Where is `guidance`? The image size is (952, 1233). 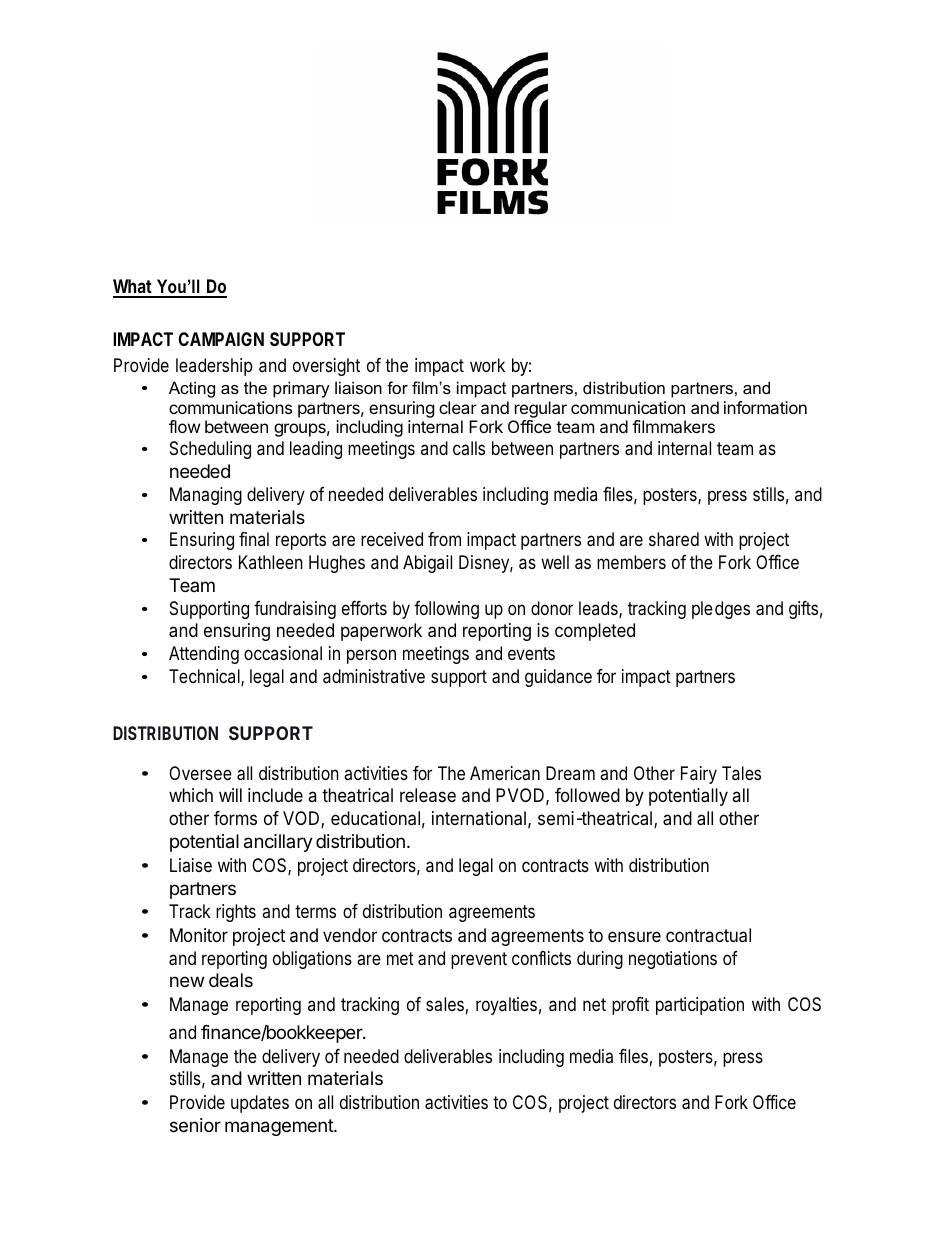
guidance is located at coordinates (558, 678).
